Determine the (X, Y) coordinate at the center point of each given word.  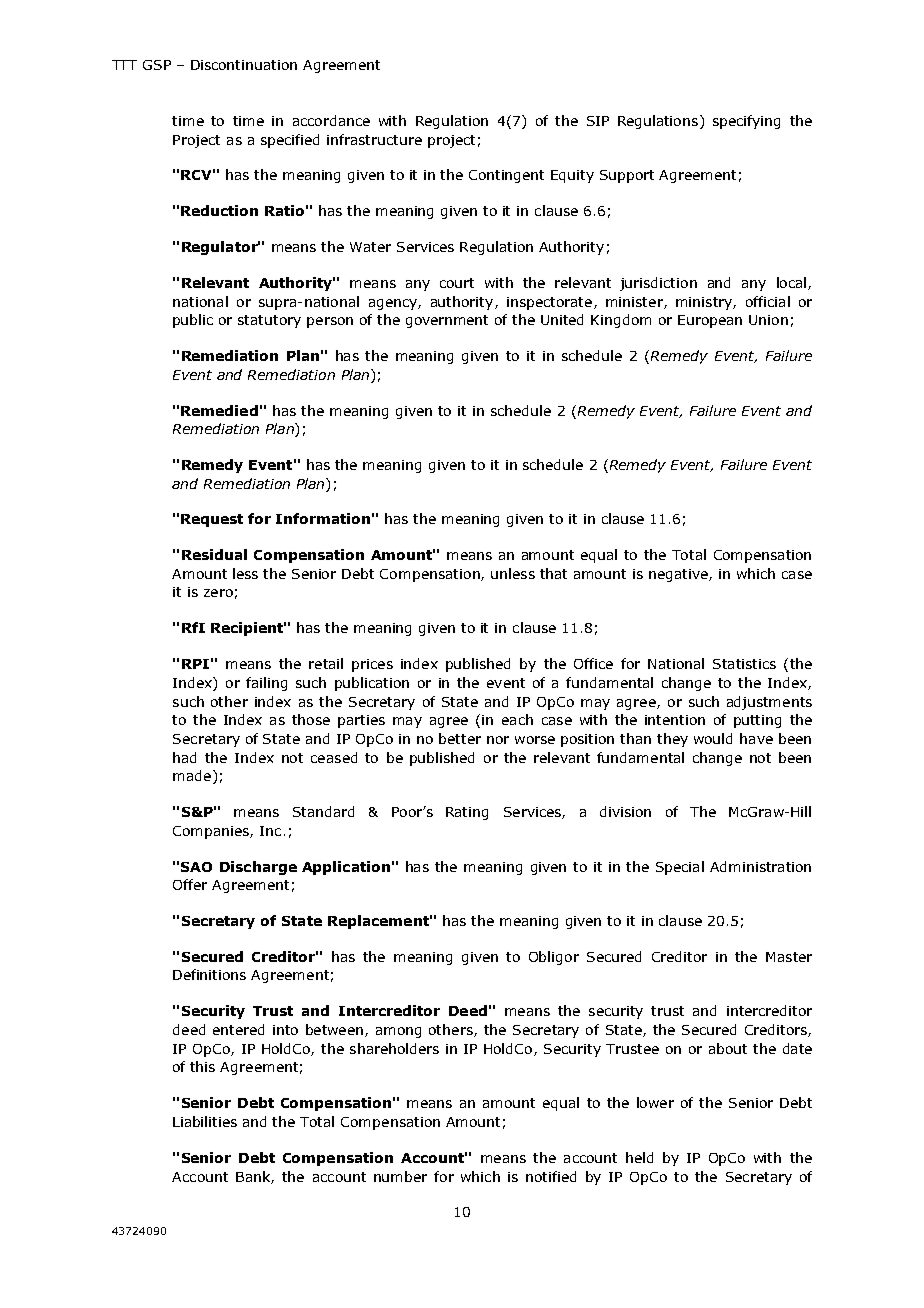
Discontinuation (244, 65)
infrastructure (374, 139)
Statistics (744, 664)
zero (218, 593)
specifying (746, 122)
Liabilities (205, 1121)
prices (372, 665)
